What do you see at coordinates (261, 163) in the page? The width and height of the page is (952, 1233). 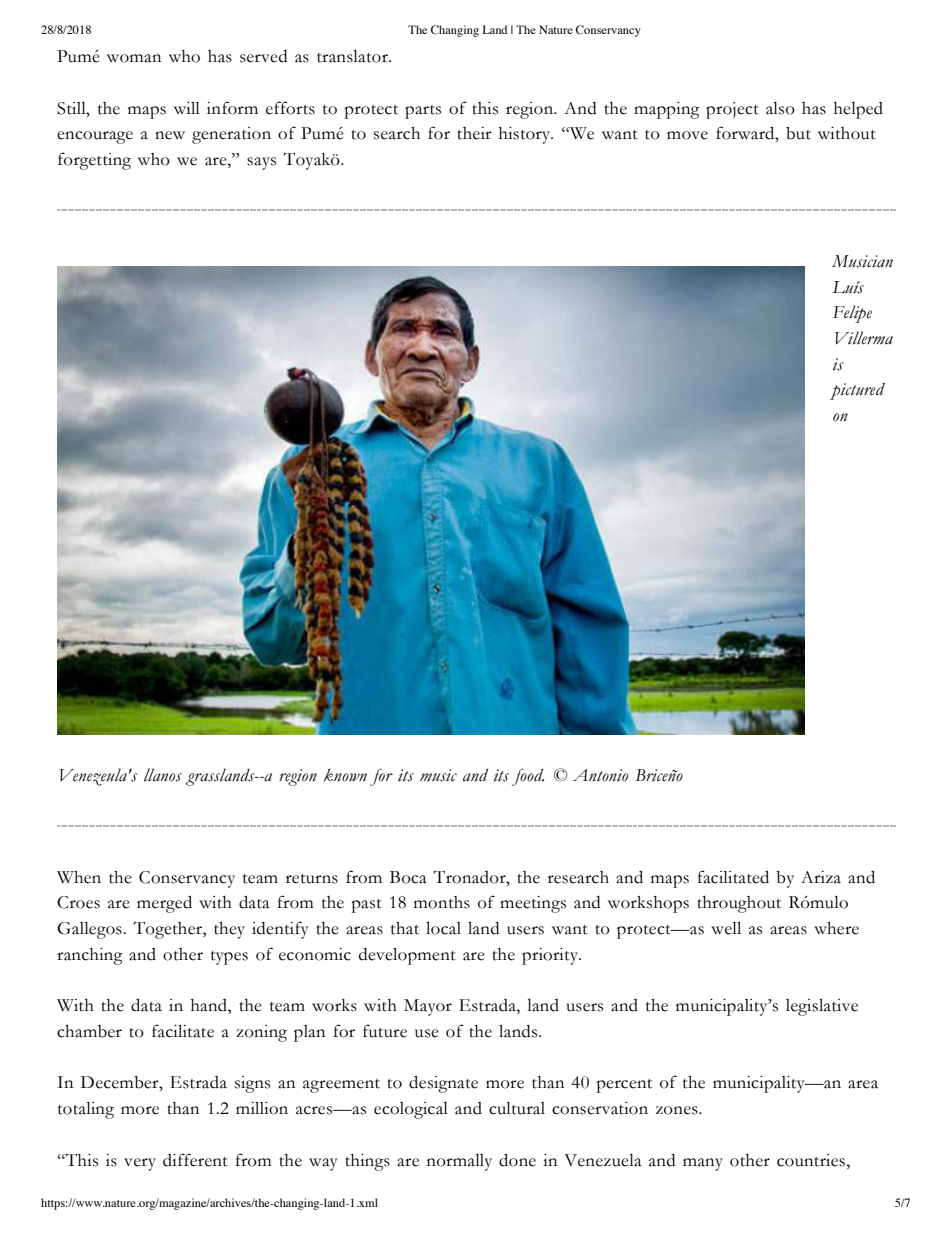 I see `says` at bounding box center [261, 163].
